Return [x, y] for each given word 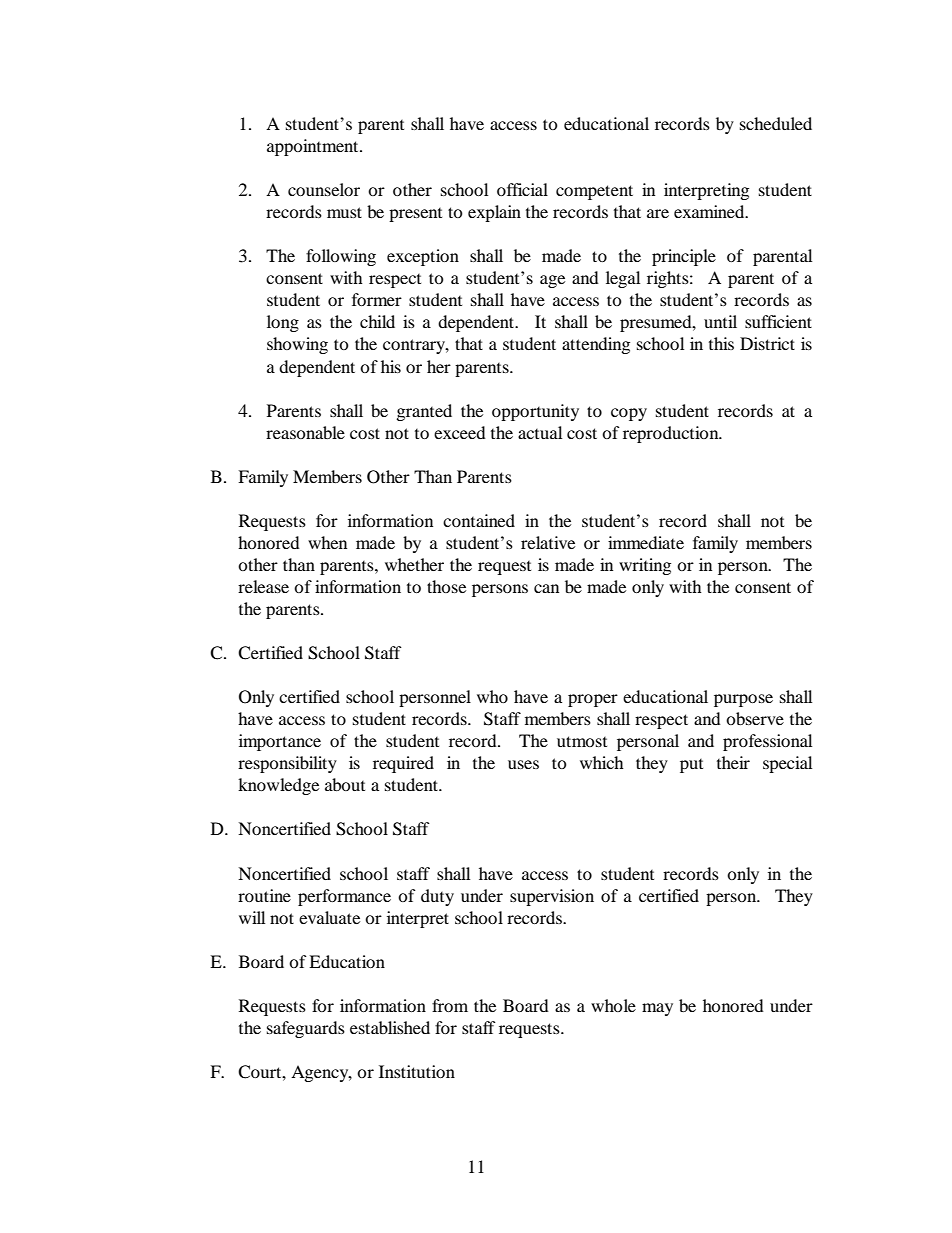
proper [593, 700]
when [327, 542]
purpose [743, 700]
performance [344, 897]
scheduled [776, 123]
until [720, 321]
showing [297, 345]
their [733, 762]
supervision [552, 897]
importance [280, 742]
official [522, 189]
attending [596, 345]
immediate [646, 542]
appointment [314, 147]
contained [479, 520]
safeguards [306, 1029]
